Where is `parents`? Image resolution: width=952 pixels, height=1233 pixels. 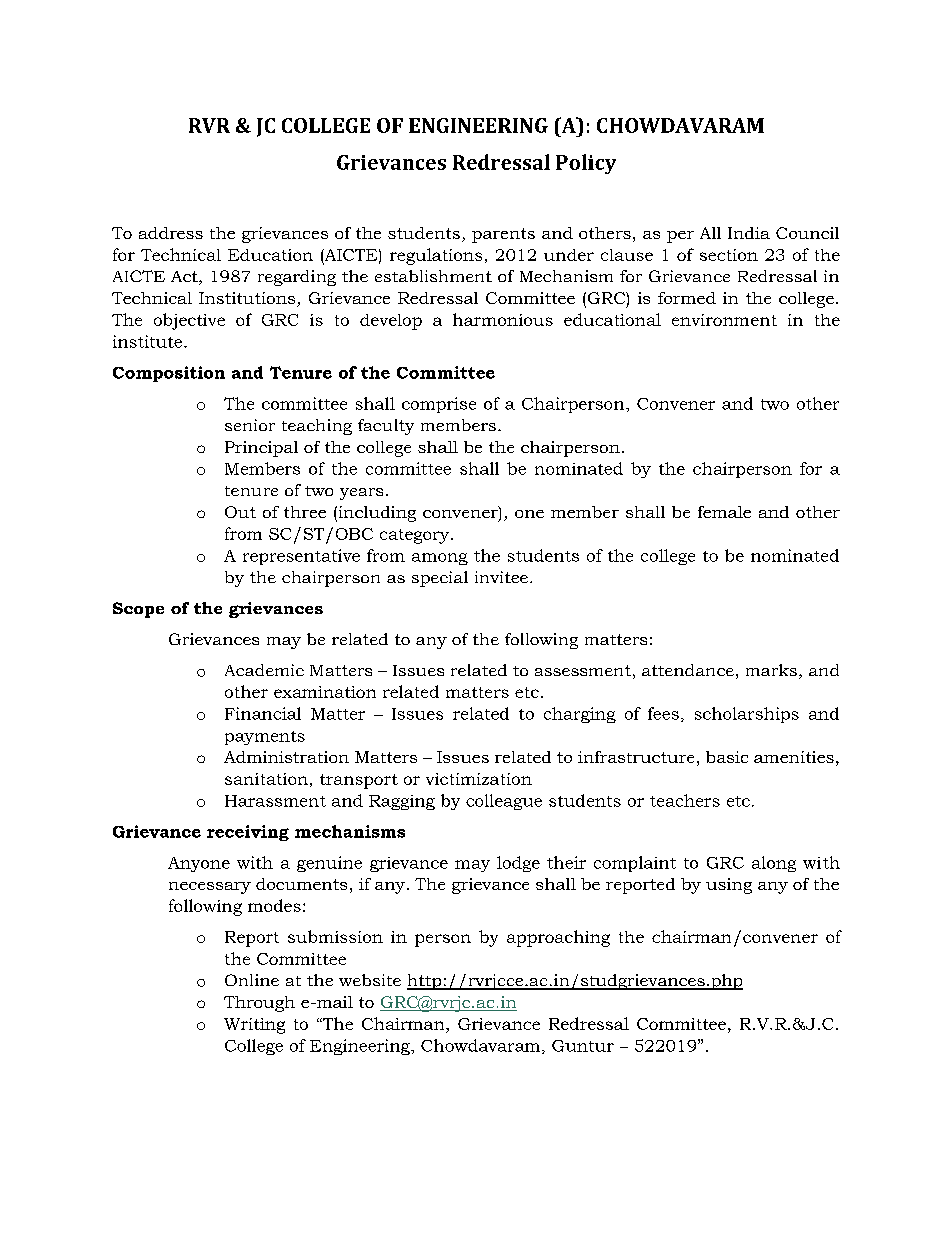
parents is located at coordinates (503, 235).
